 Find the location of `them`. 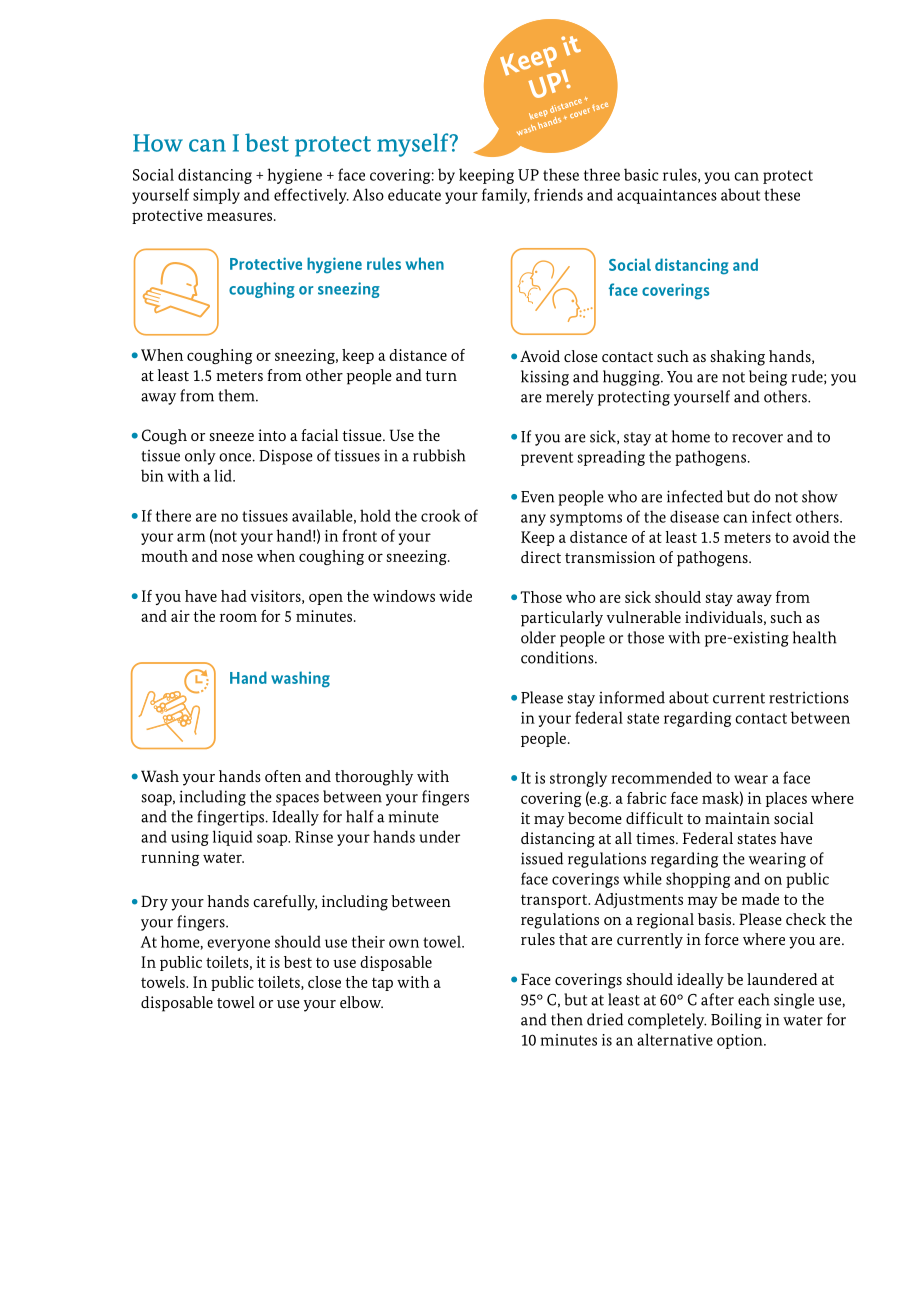

them is located at coordinates (238, 395).
